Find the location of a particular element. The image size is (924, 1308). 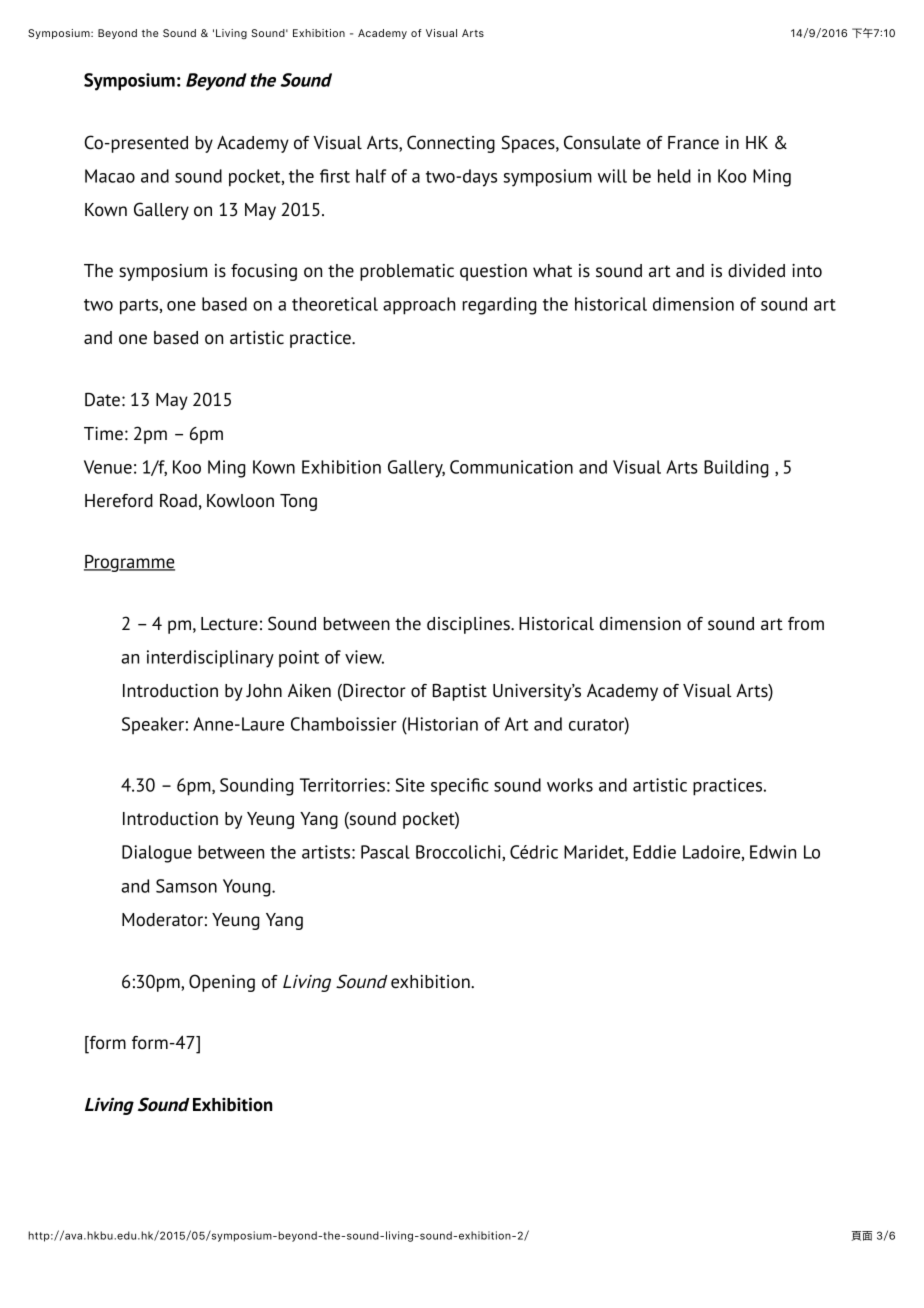

Macao is located at coordinates (110, 176).
